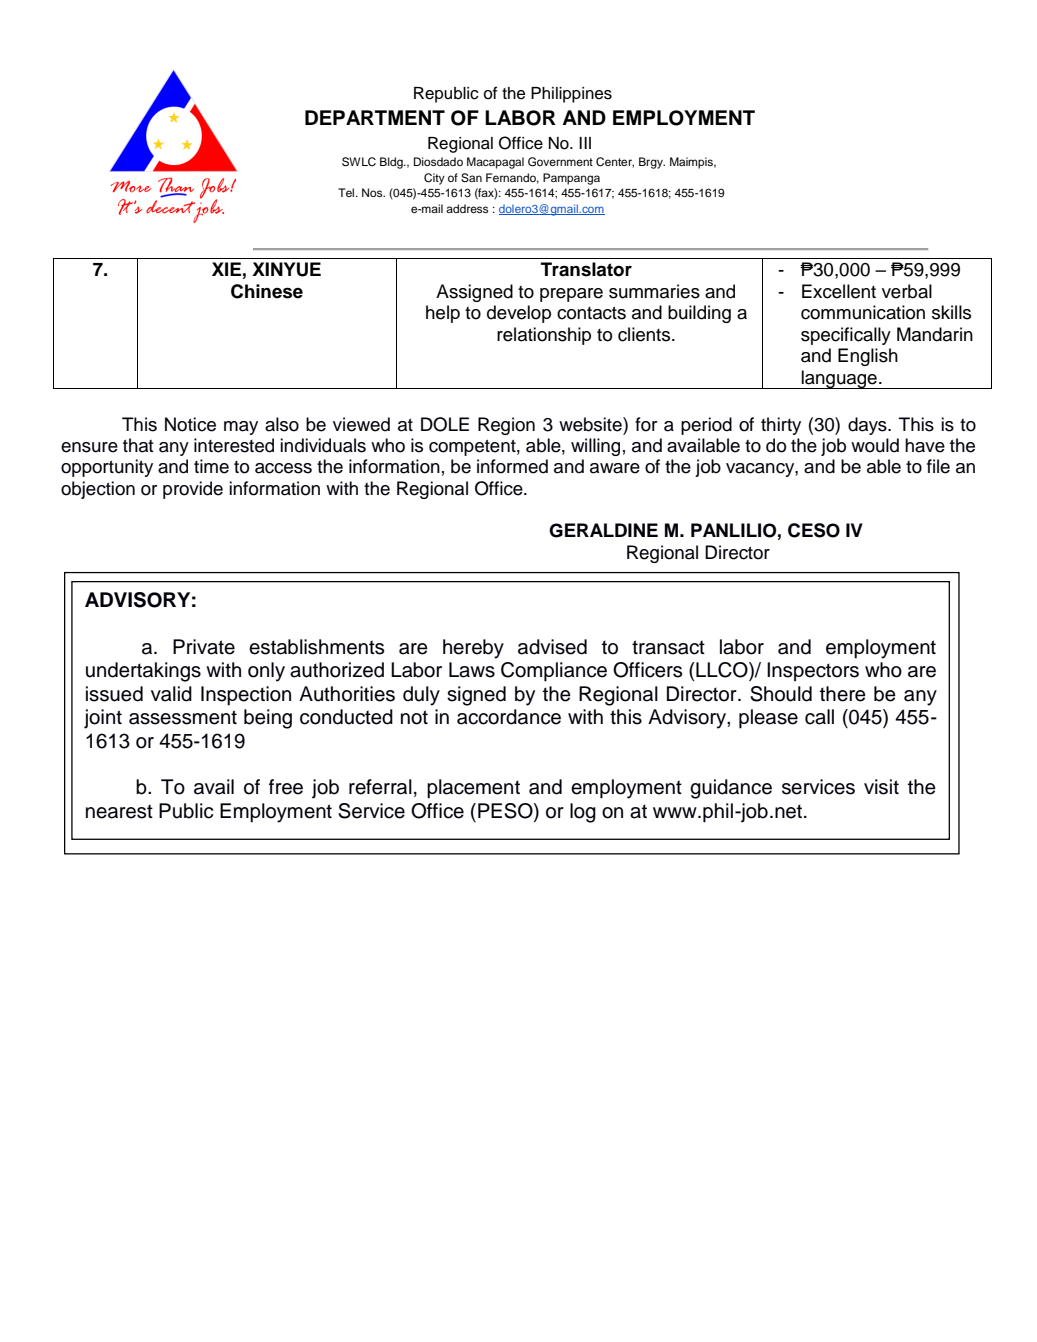  Describe the element at coordinates (119, 811) in the screenshot. I see `nearest` at that location.
